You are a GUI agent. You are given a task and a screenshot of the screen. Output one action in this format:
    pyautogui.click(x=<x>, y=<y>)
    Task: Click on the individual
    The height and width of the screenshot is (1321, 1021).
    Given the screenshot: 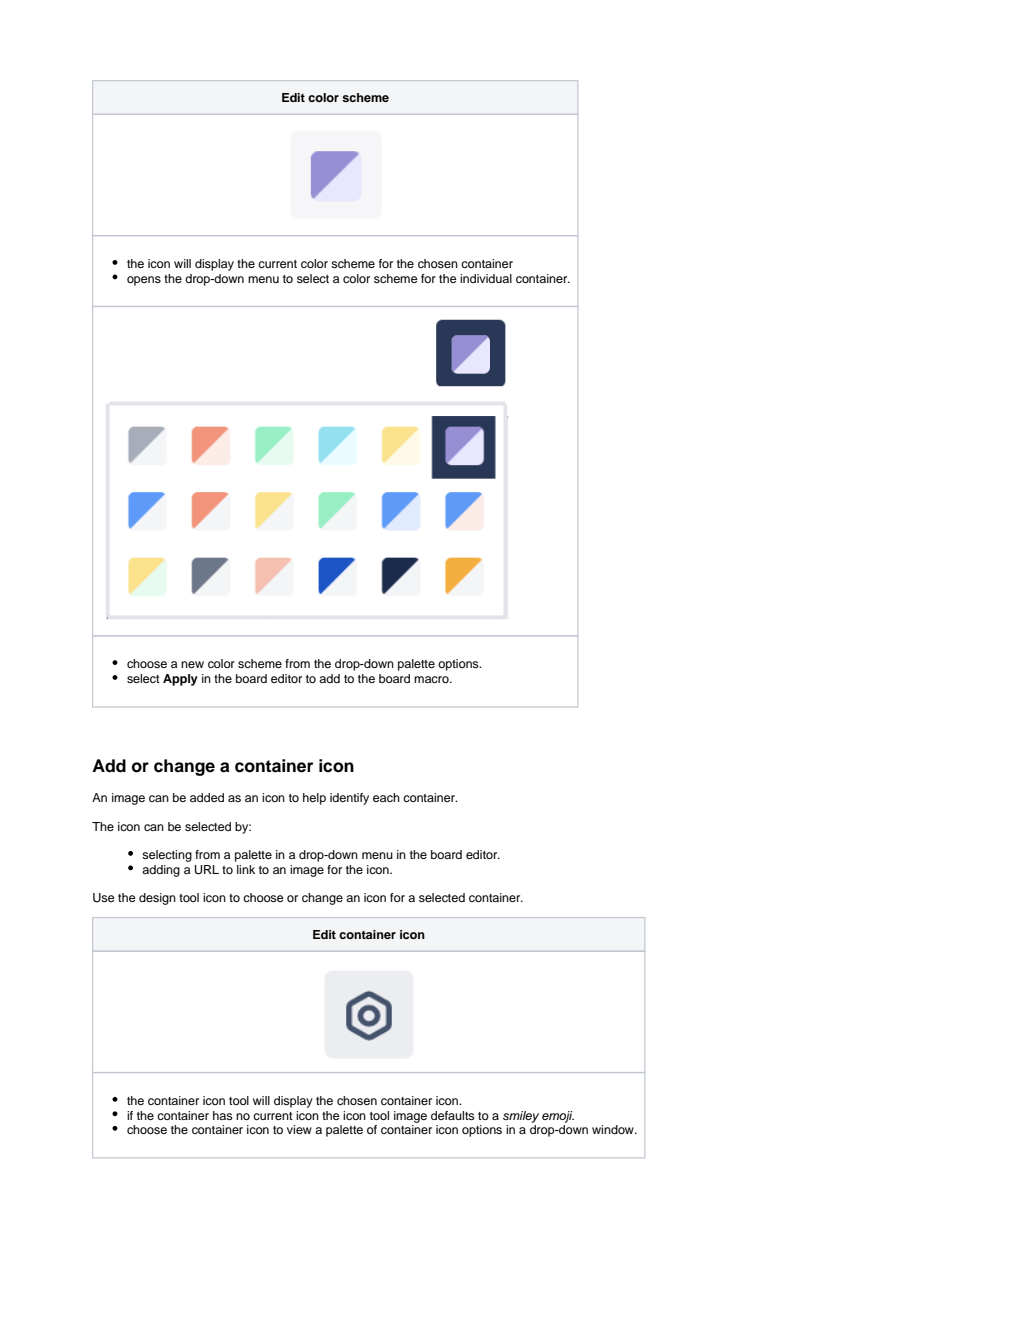 What is the action you would take?
    pyautogui.click(x=486, y=278)
